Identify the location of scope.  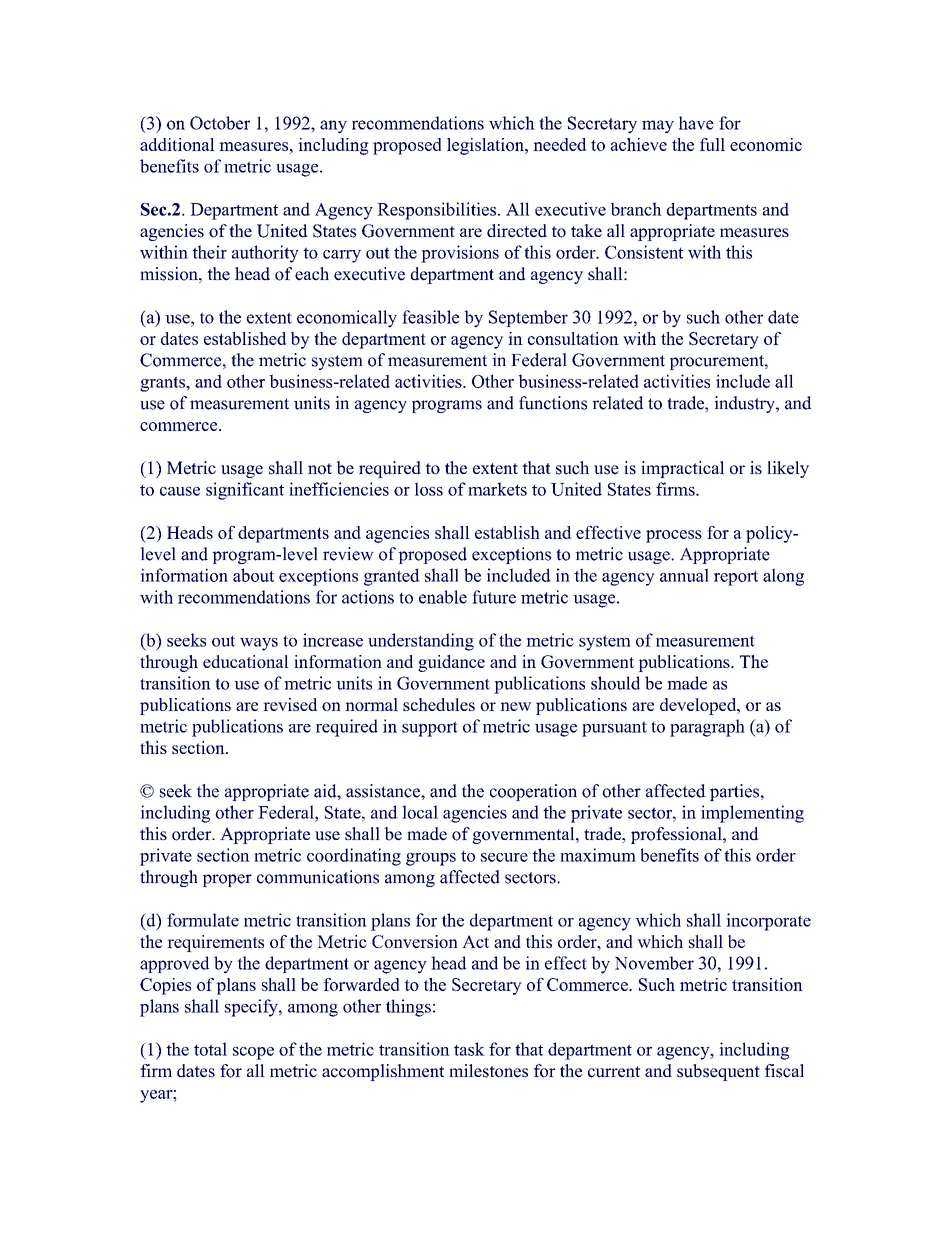
(253, 1053).
